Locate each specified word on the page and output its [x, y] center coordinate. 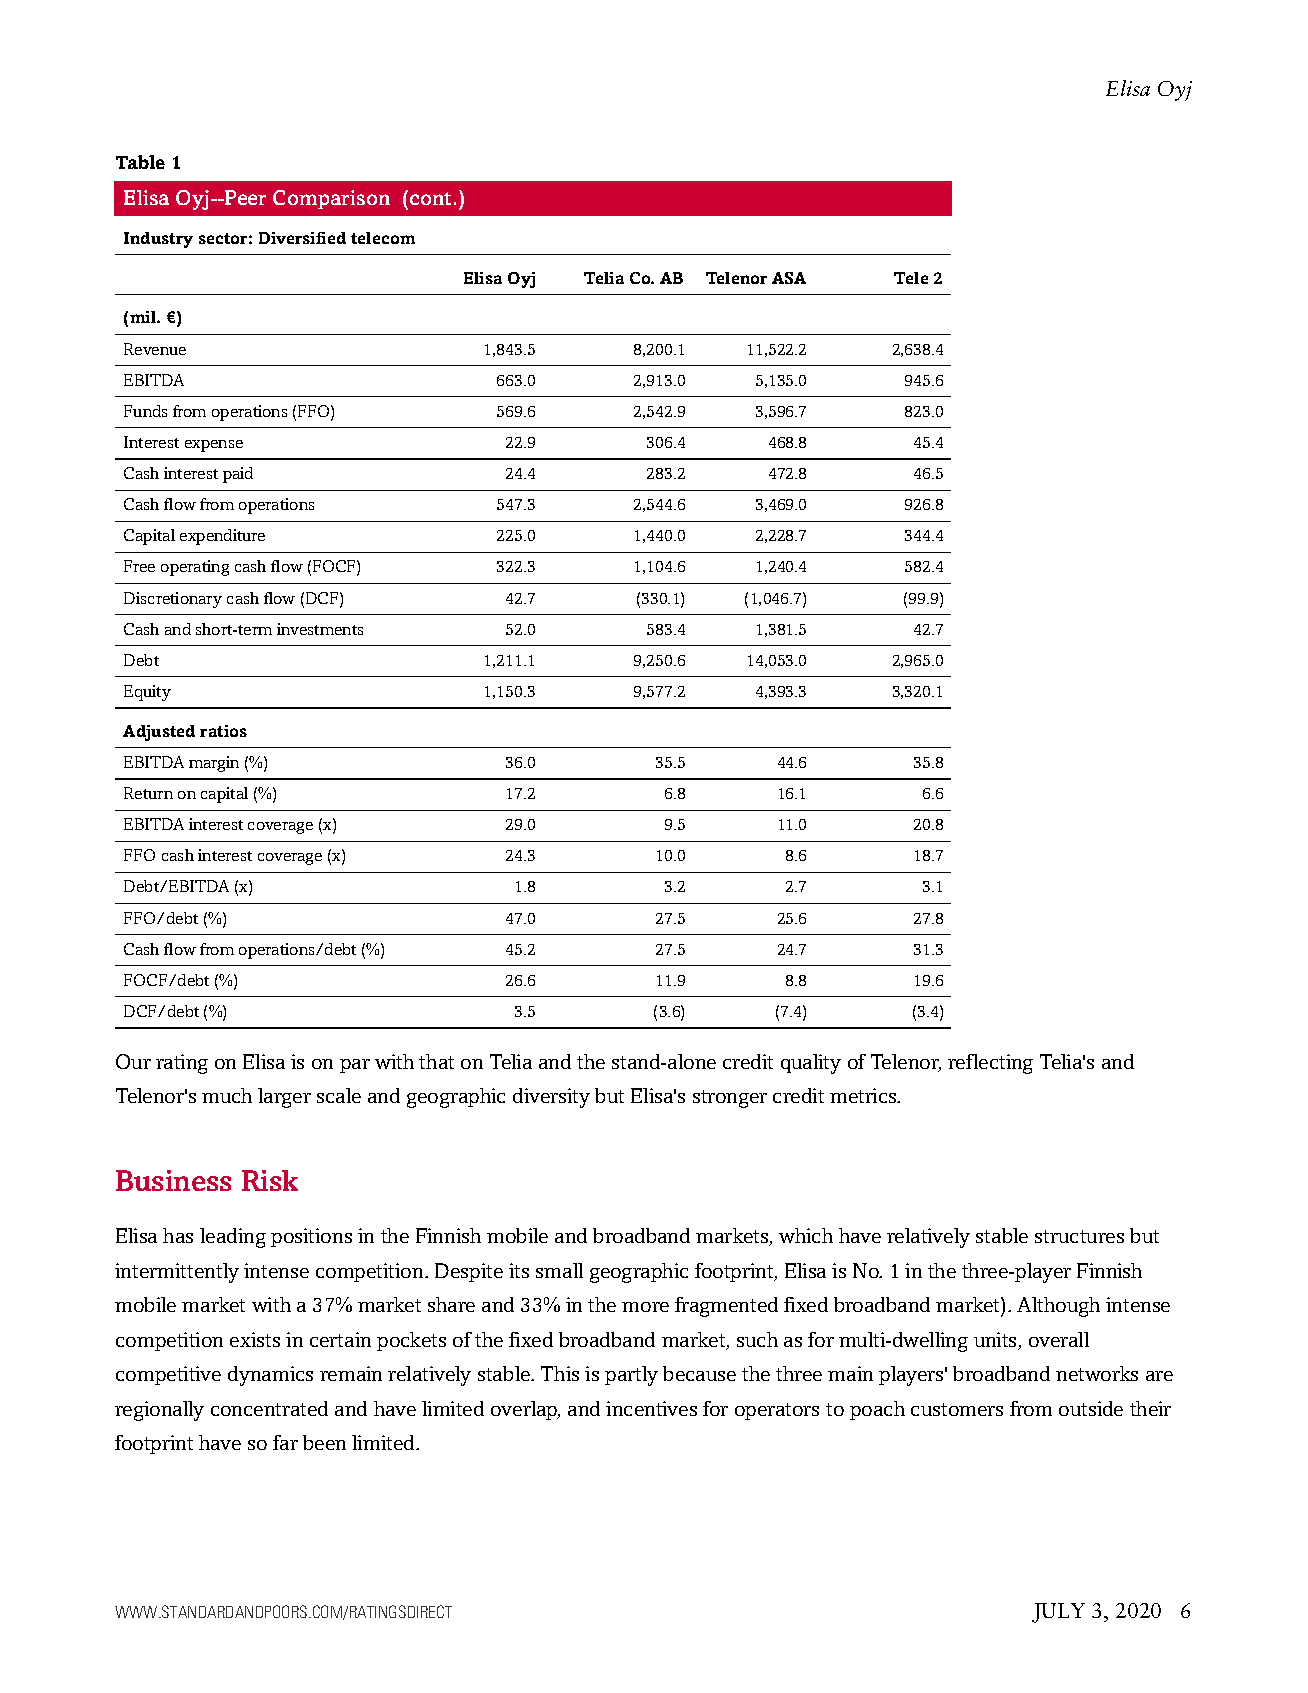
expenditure [222, 537]
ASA [789, 278]
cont [430, 198]
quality [811, 1064]
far [285, 1442]
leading [233, 1238]
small [559, 1270]
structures [1079, 1236]
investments [320, 629]
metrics [864, 1095]
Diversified [302, 238]
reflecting [990, 1064]
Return [148, 793]
